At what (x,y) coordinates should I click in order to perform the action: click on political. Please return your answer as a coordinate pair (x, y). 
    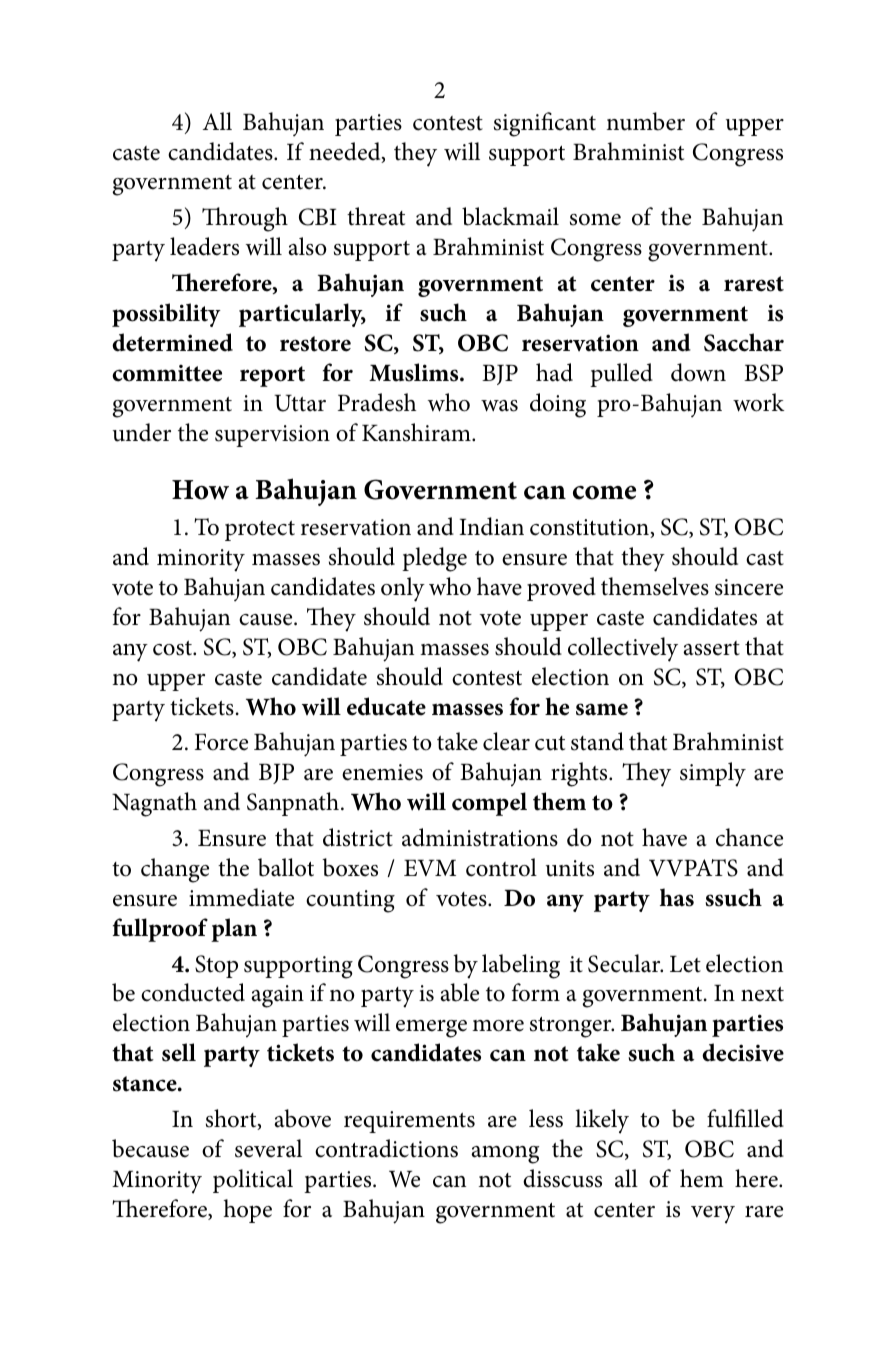
    Looking at the image, I should click on (253, 1181).
